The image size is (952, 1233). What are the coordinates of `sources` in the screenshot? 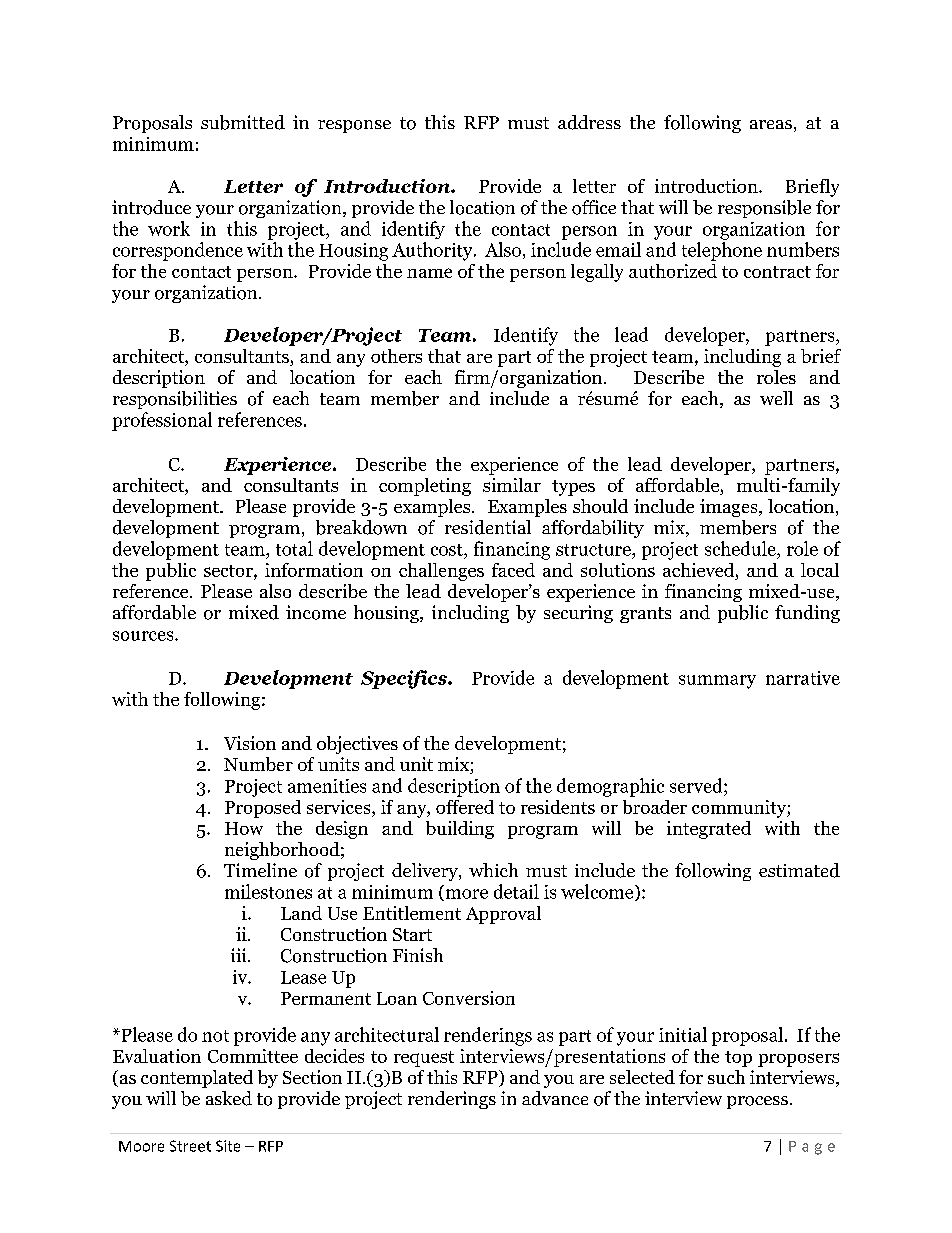 It's located at (144, 636).
